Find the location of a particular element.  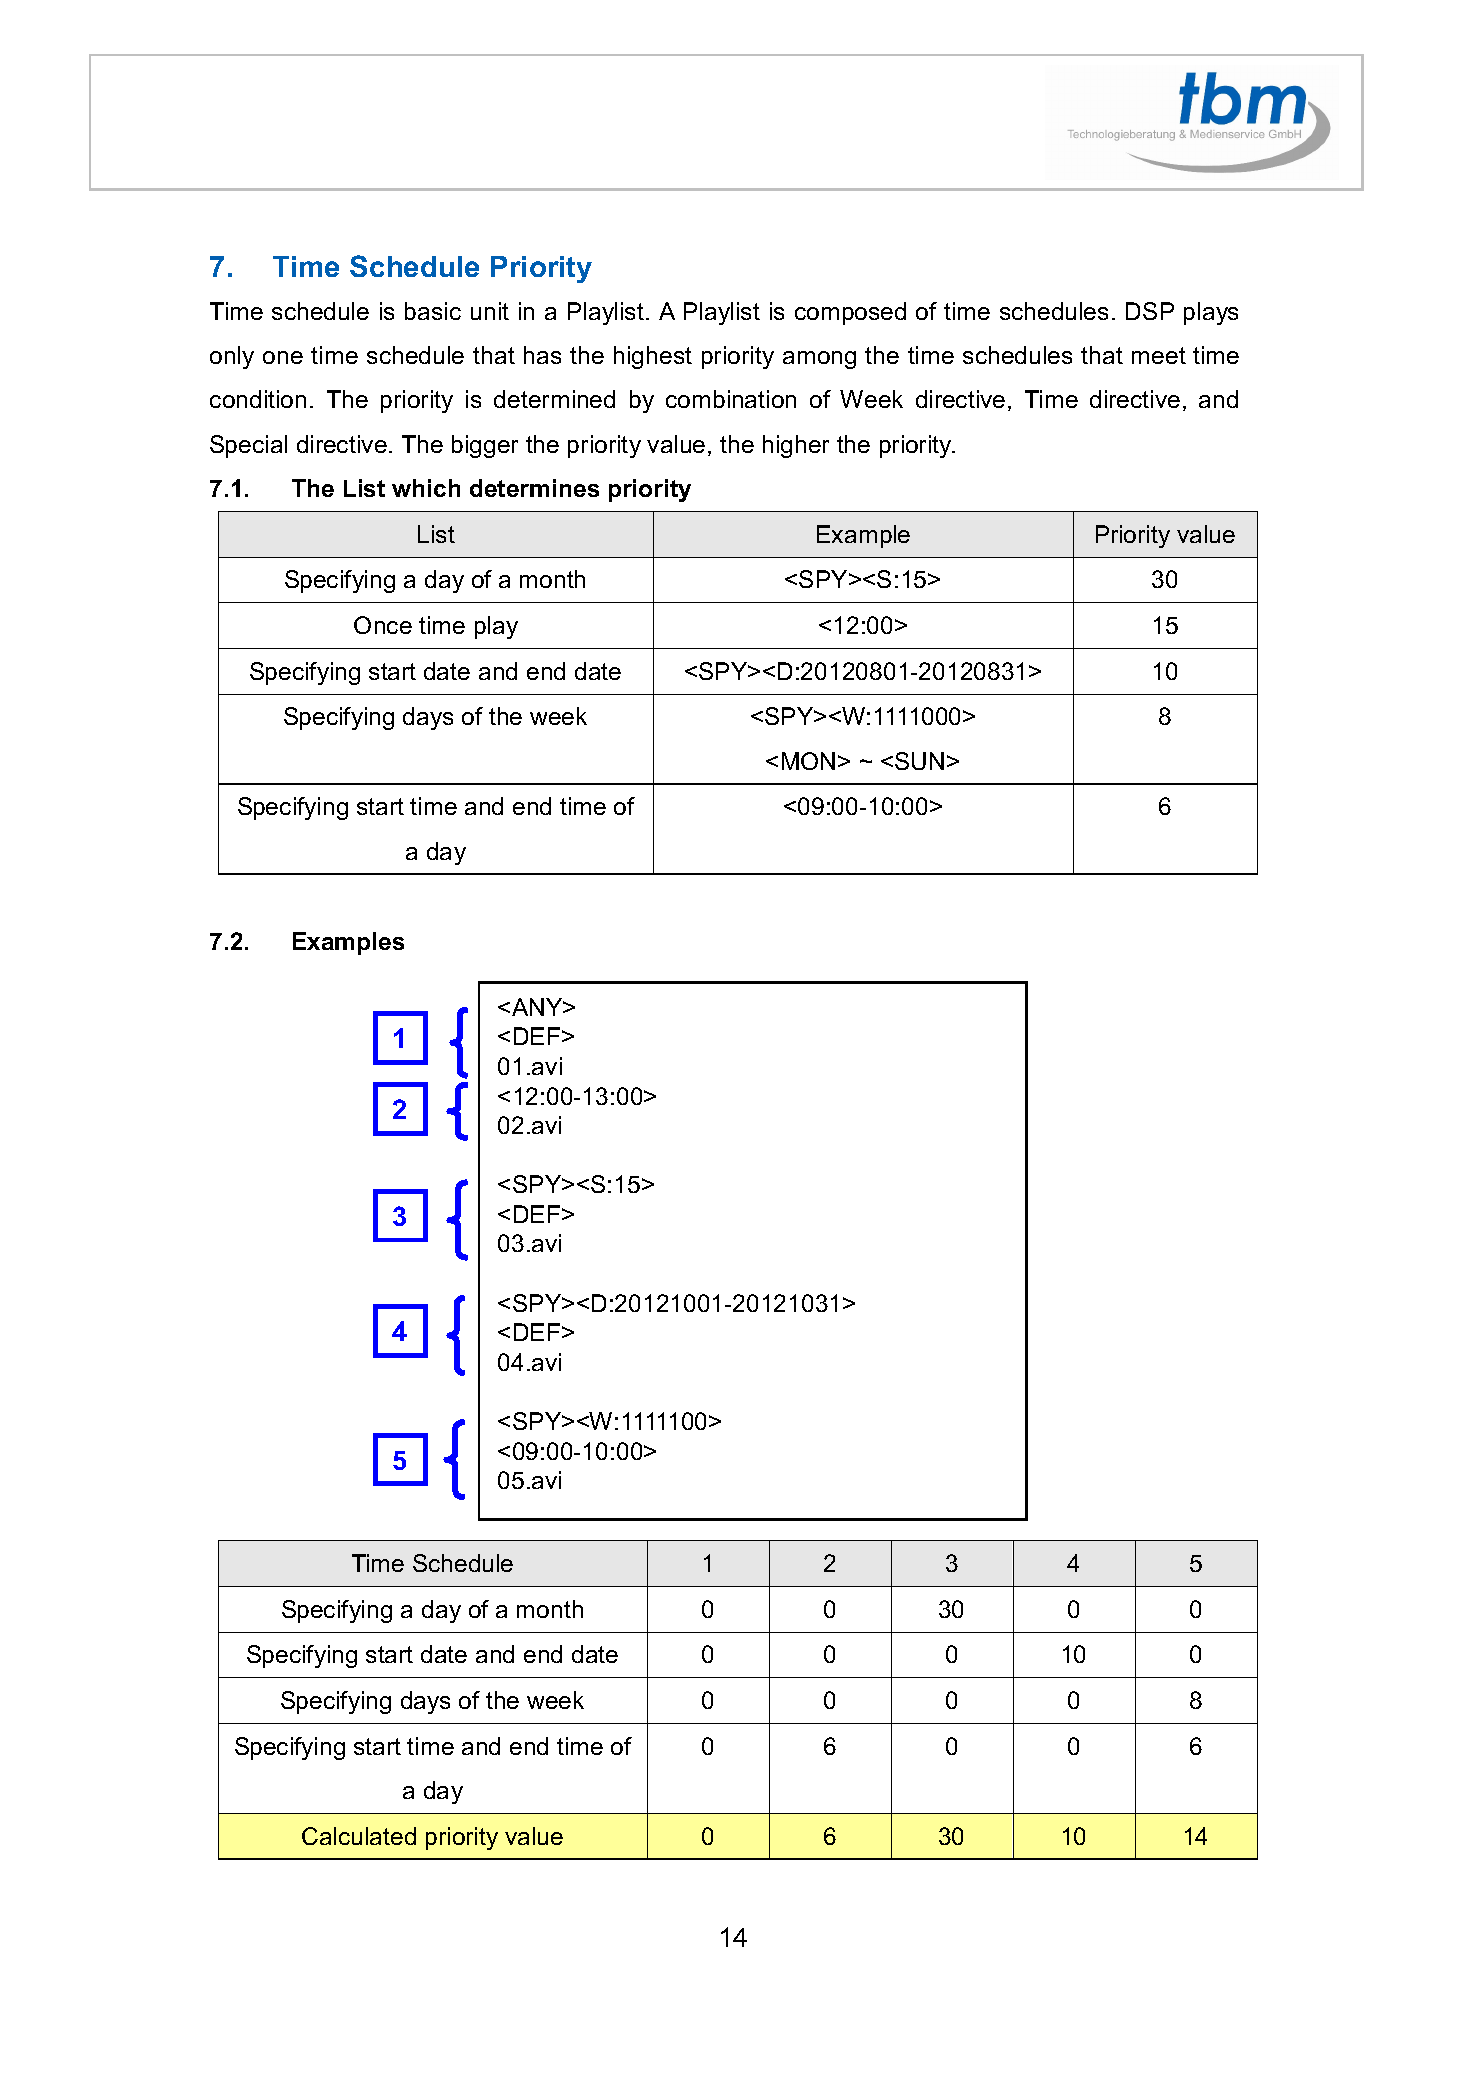

Once is located at coordinates (383, 625).
